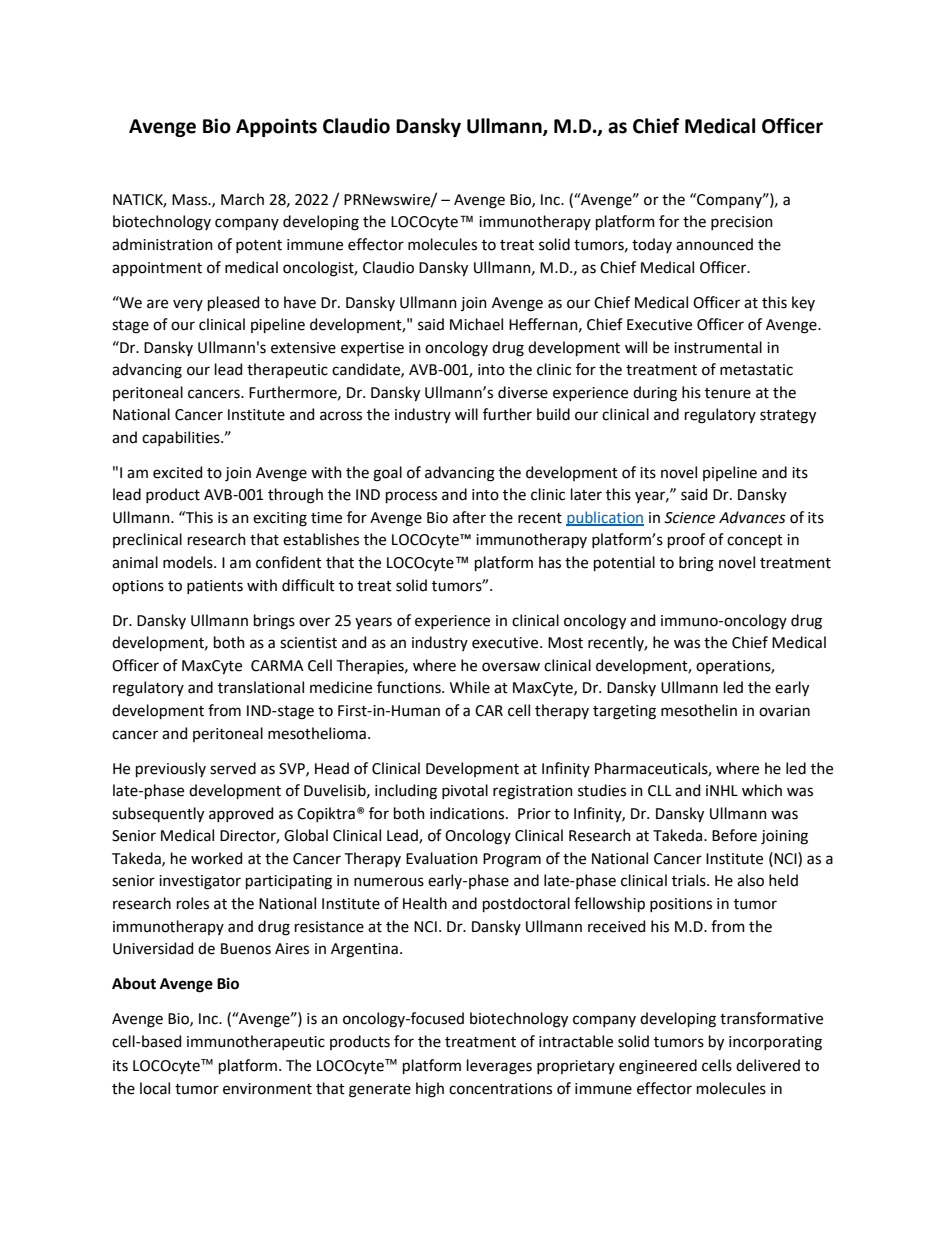 This document has width=952, height=1233. Describe the element at coordinates (276, 127) in the document. I see `Appoints` at that location.
